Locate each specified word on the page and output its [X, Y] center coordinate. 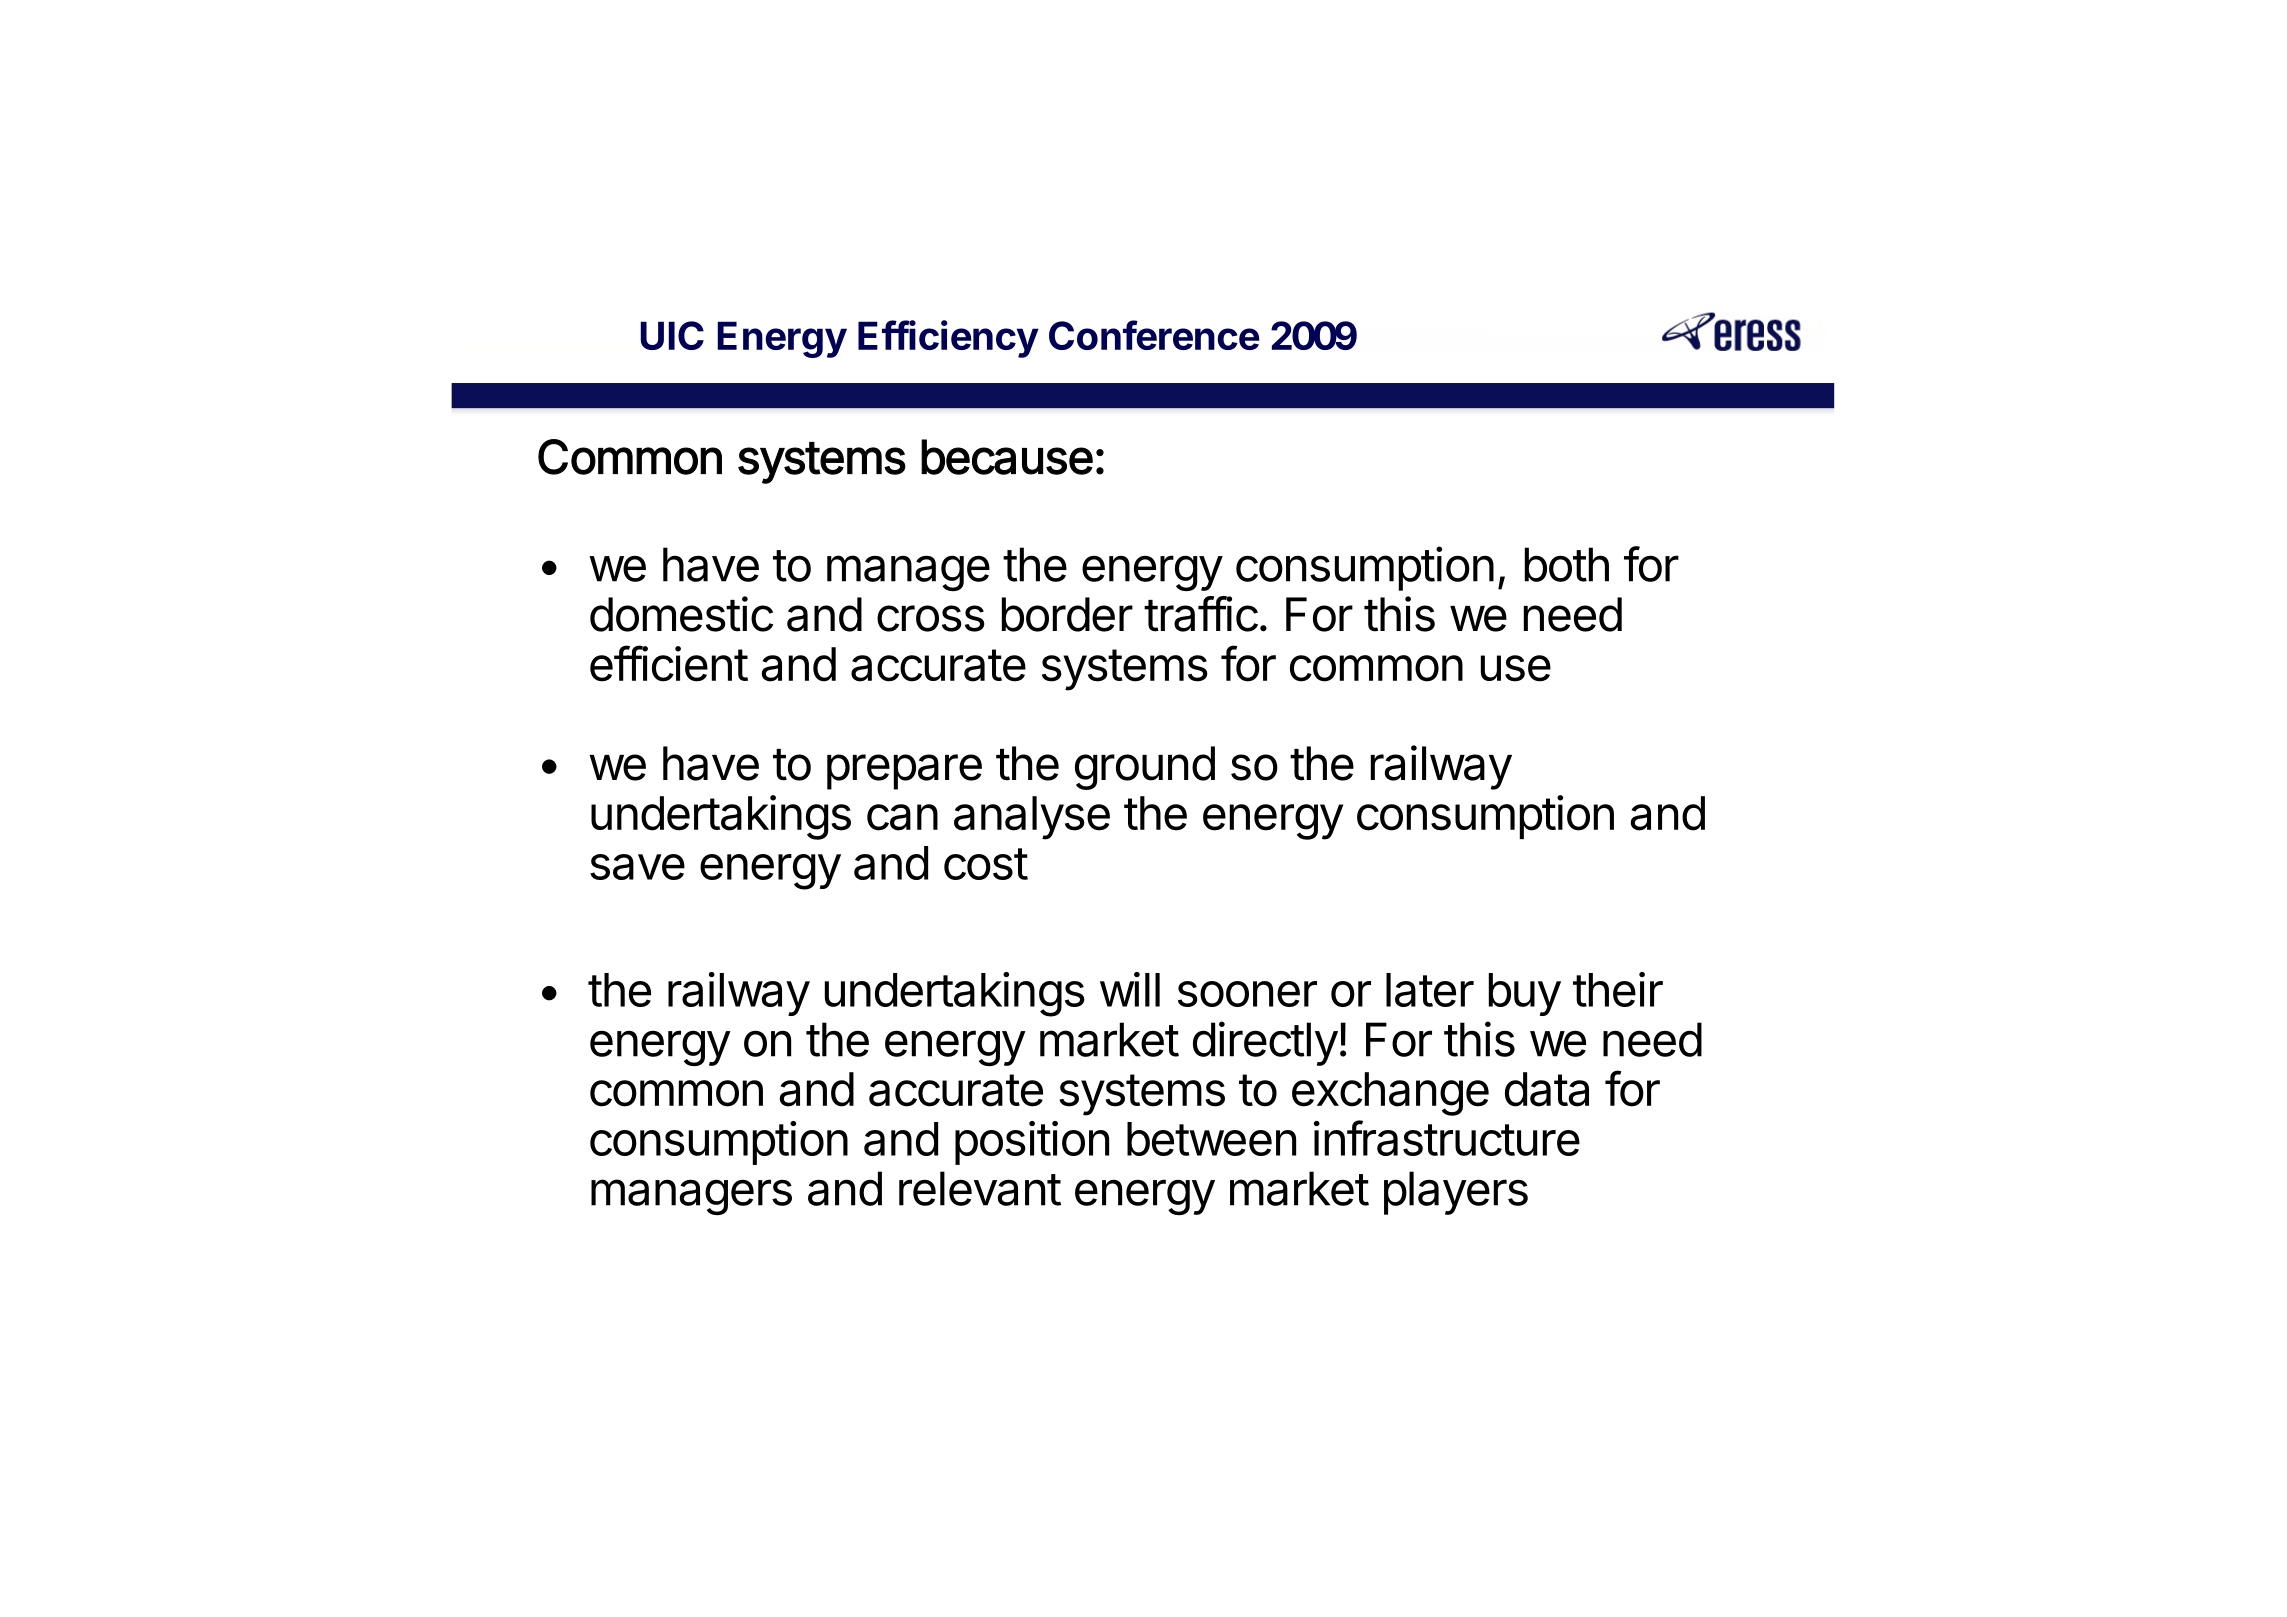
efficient [669, 663]
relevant [980, 1188]
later [1430, 990]
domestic [681, 614]
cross [931, 618]
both [1567, 564]
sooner [1247, 994]
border [1067, 614]
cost [986, 864]
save [637, 867]
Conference [1154, 335]
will [1130, 989]
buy [1525, 994]
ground [1145, 768]
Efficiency [948, 339]
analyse [1032, 818]
